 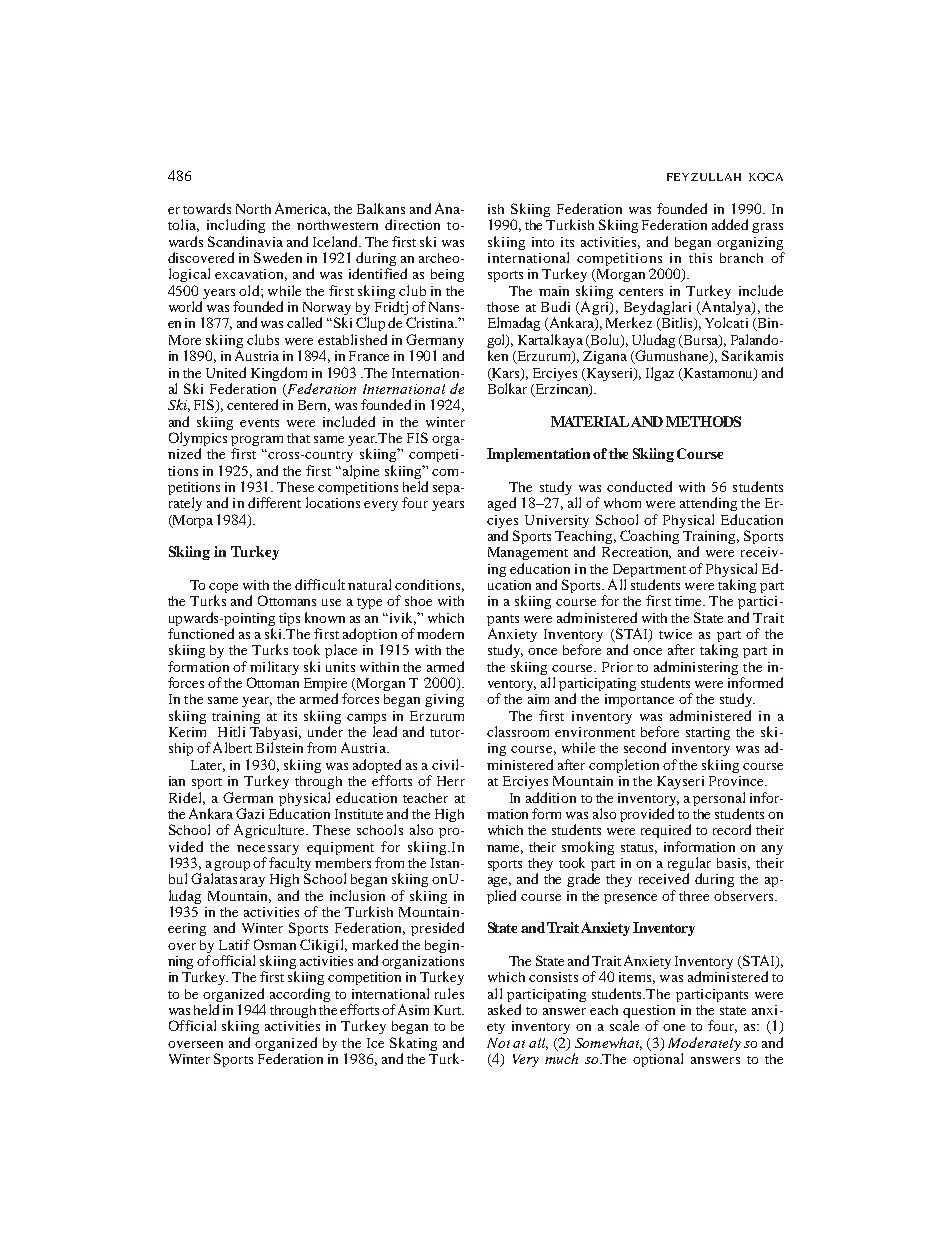 I want to click on this, so click(x=700, y=258).
